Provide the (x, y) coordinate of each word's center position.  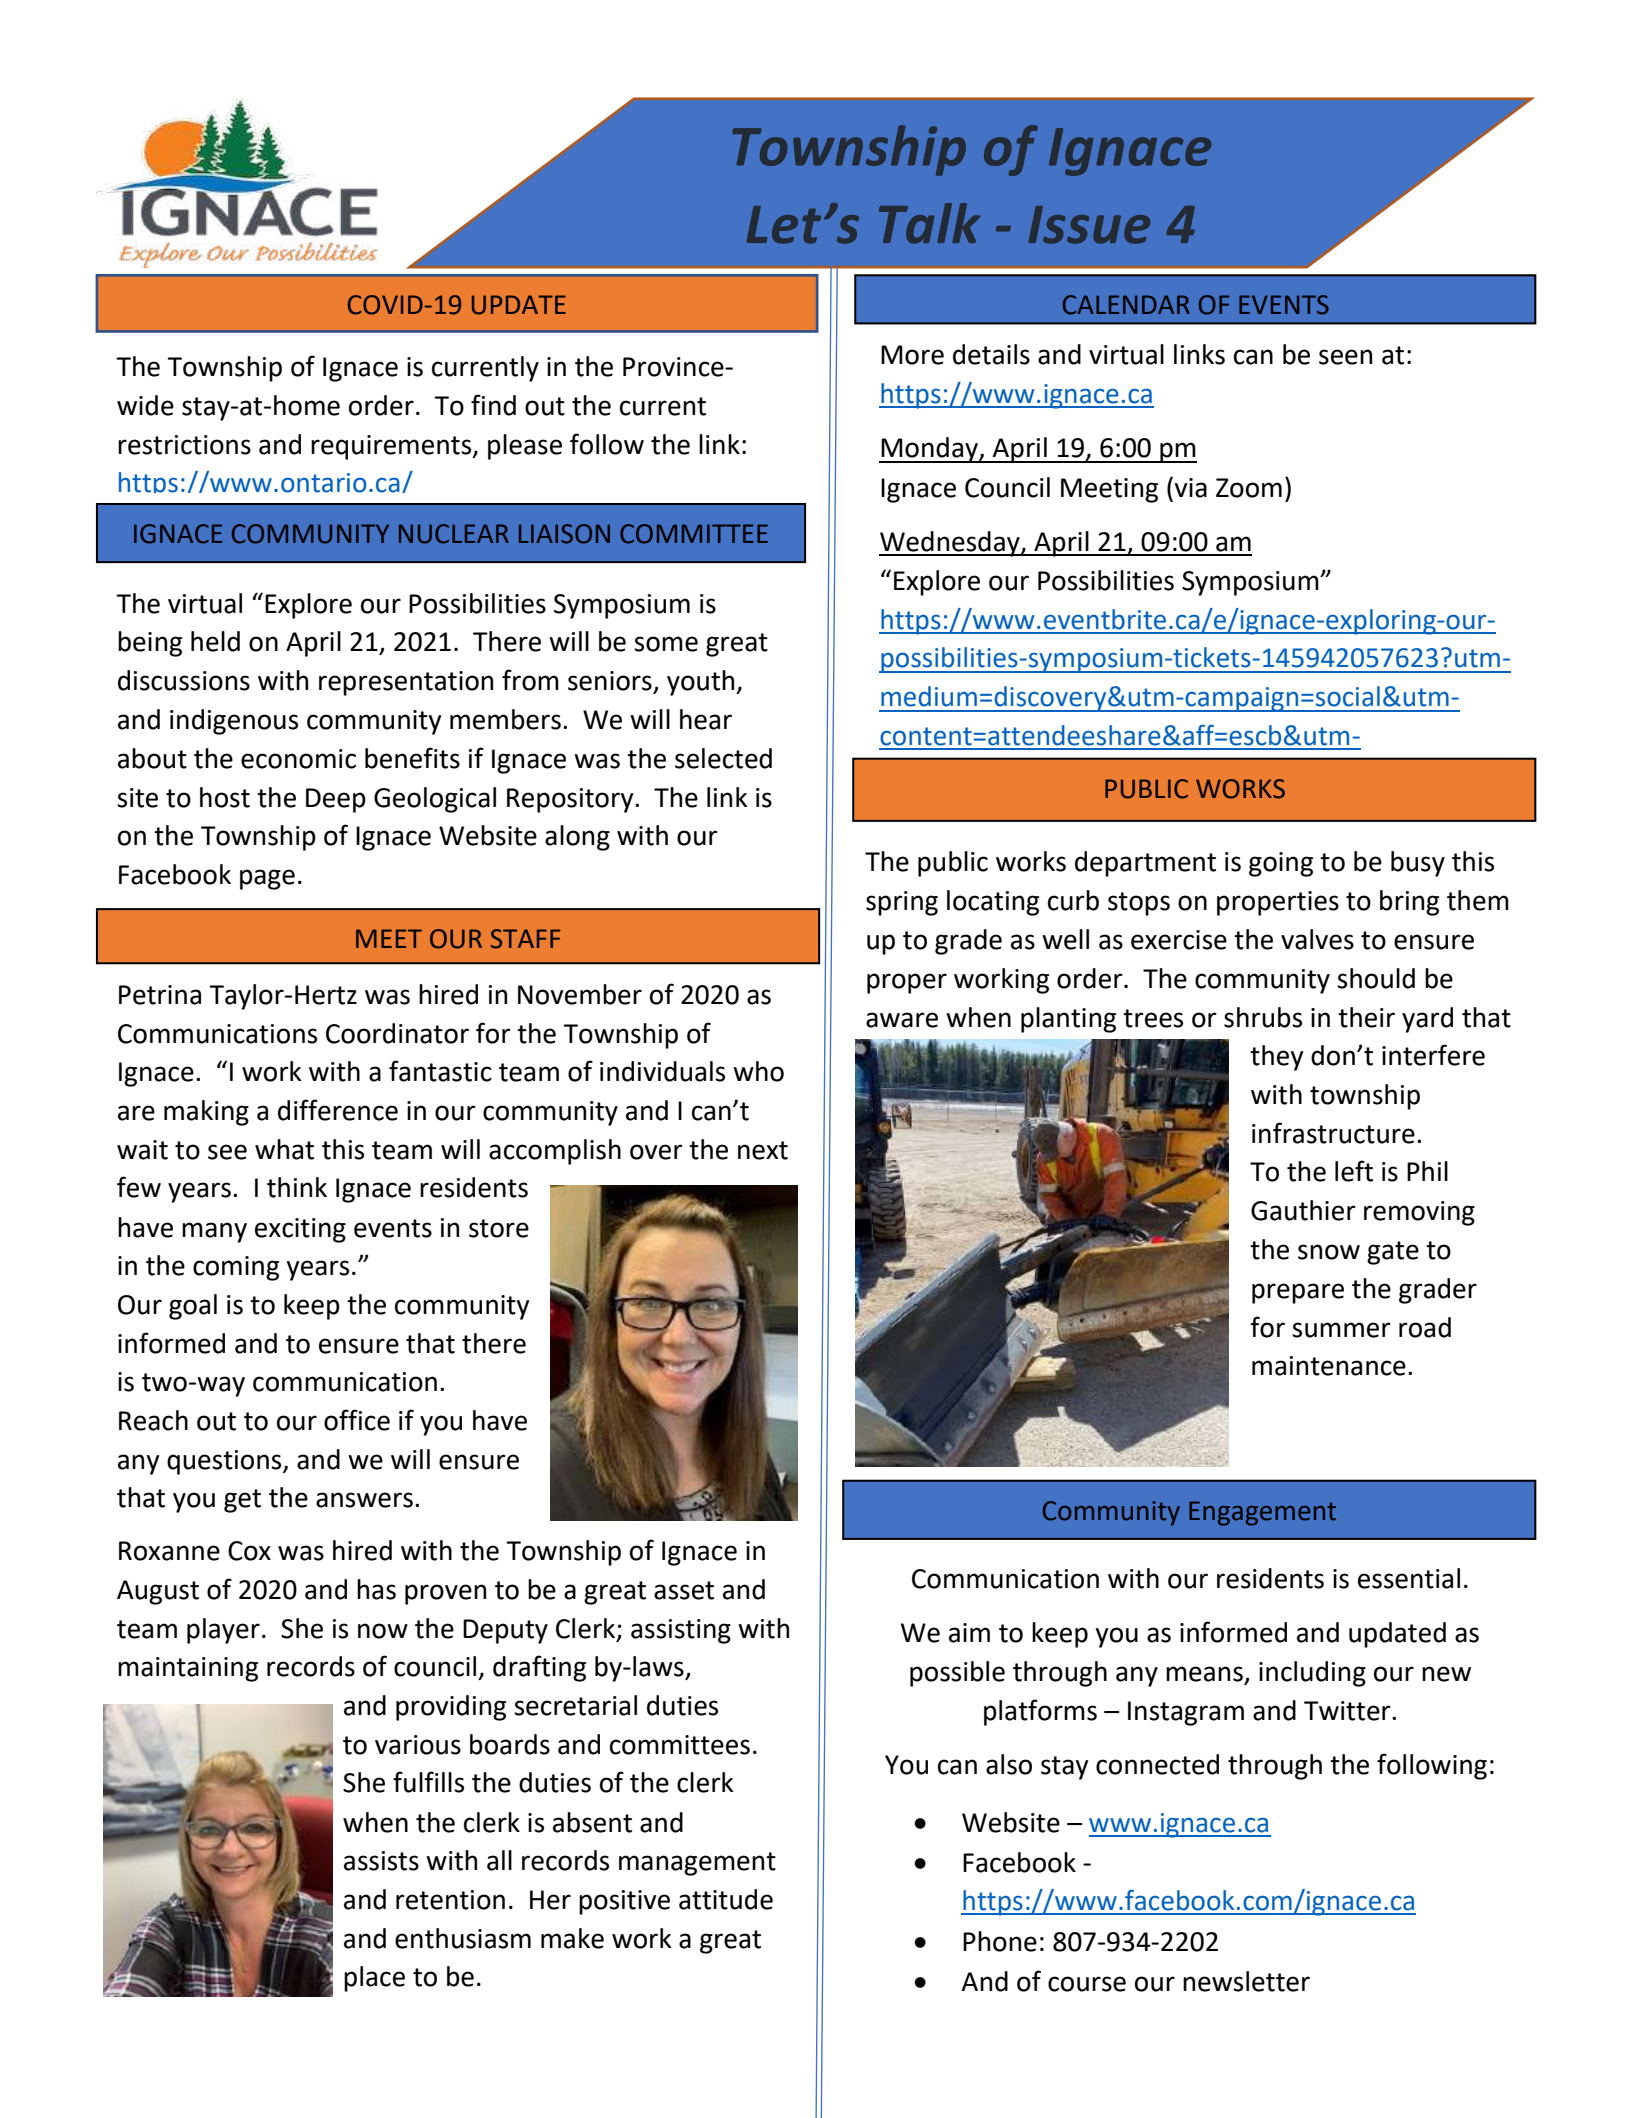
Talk (929, 223)
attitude (726, 1899)
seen (1345, 357)
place (374, 1979)
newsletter (1246, 1981)
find (493, 405)
